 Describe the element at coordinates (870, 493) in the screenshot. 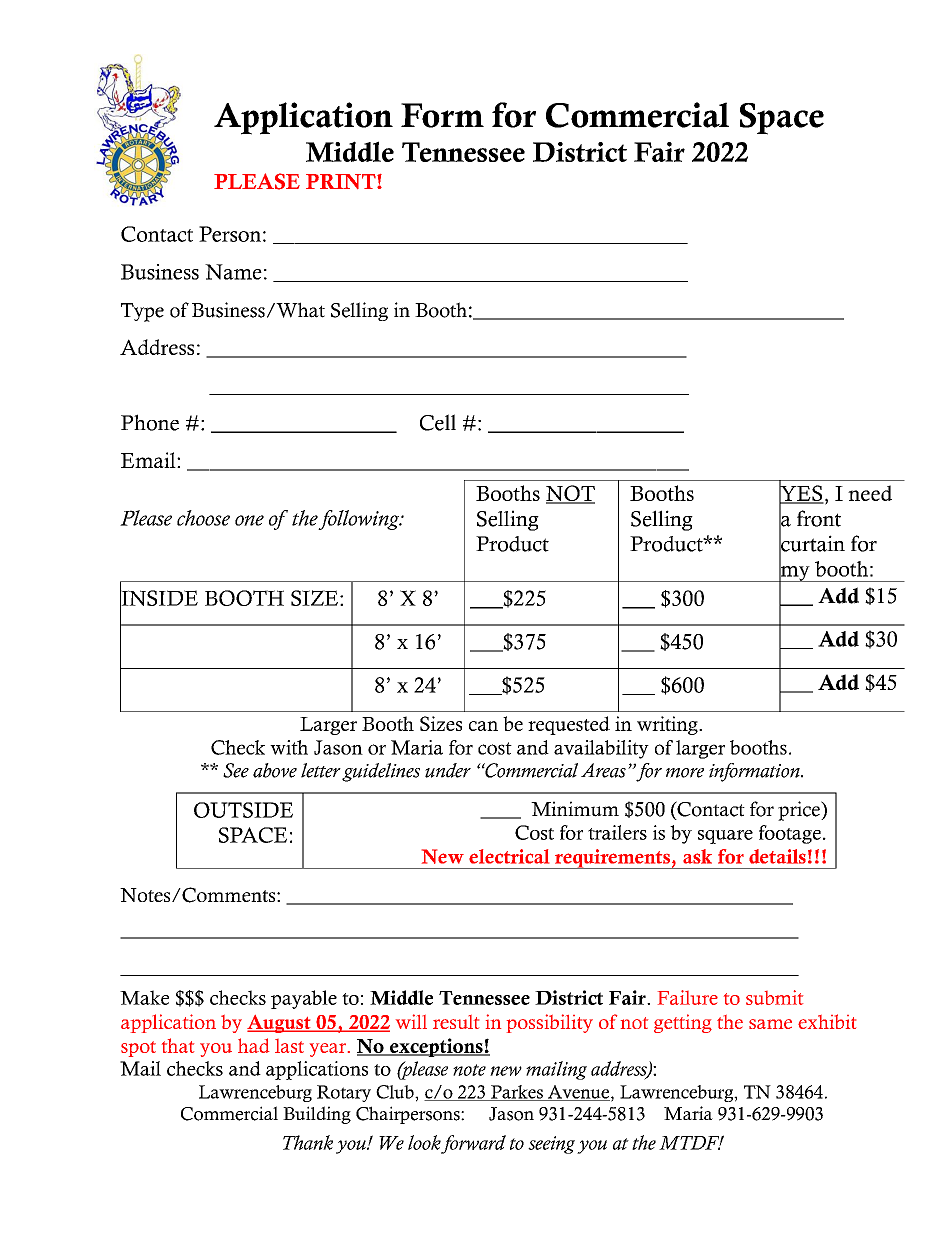

I see `need` at that location.
